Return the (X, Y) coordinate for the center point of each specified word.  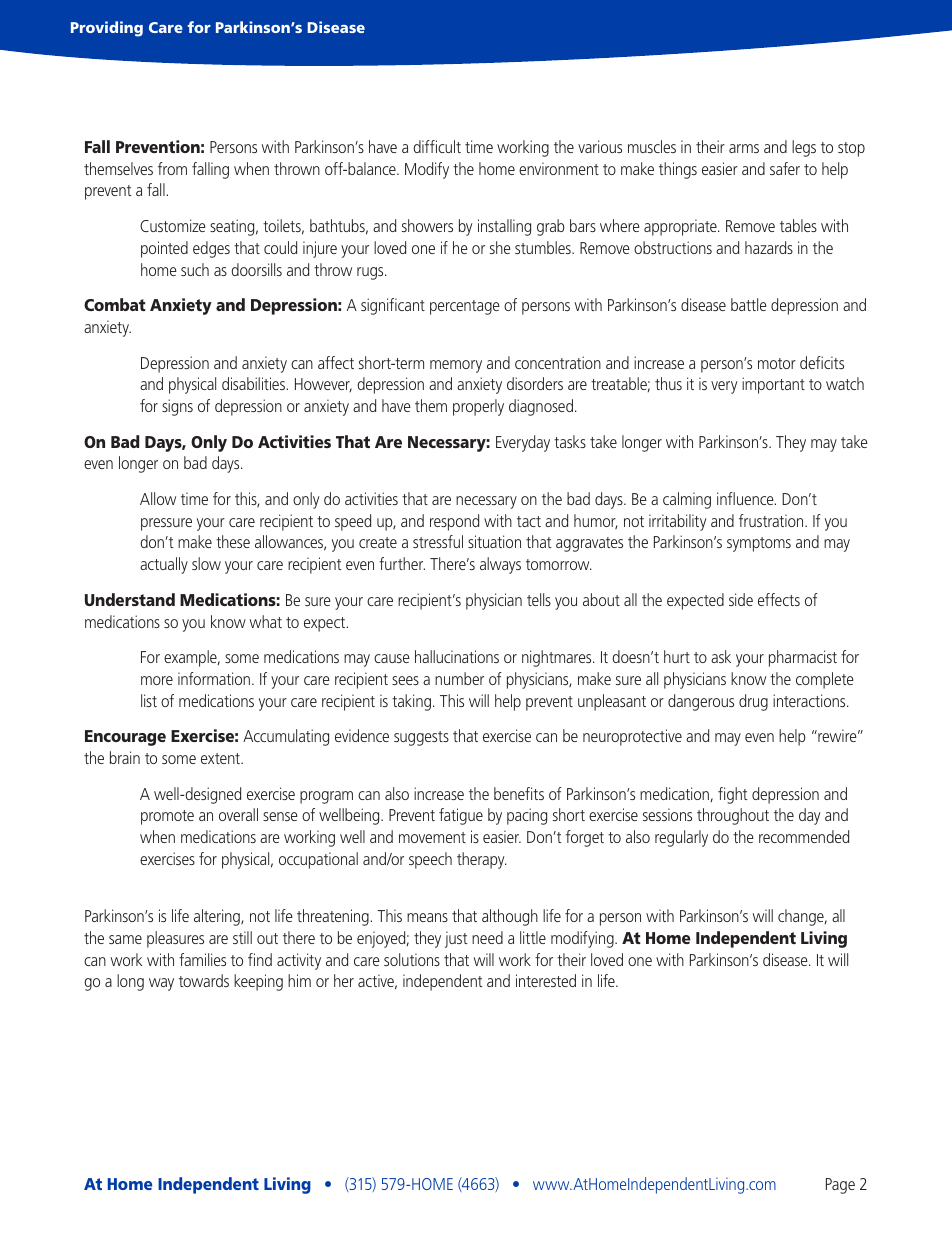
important (773, 385)
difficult (437, 146)
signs (177, 407)
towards (204, 980)
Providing (107, 29)
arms (744, 148)
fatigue (461, 816)
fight (733, 795)
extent (221, 758)
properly (478, 407)
